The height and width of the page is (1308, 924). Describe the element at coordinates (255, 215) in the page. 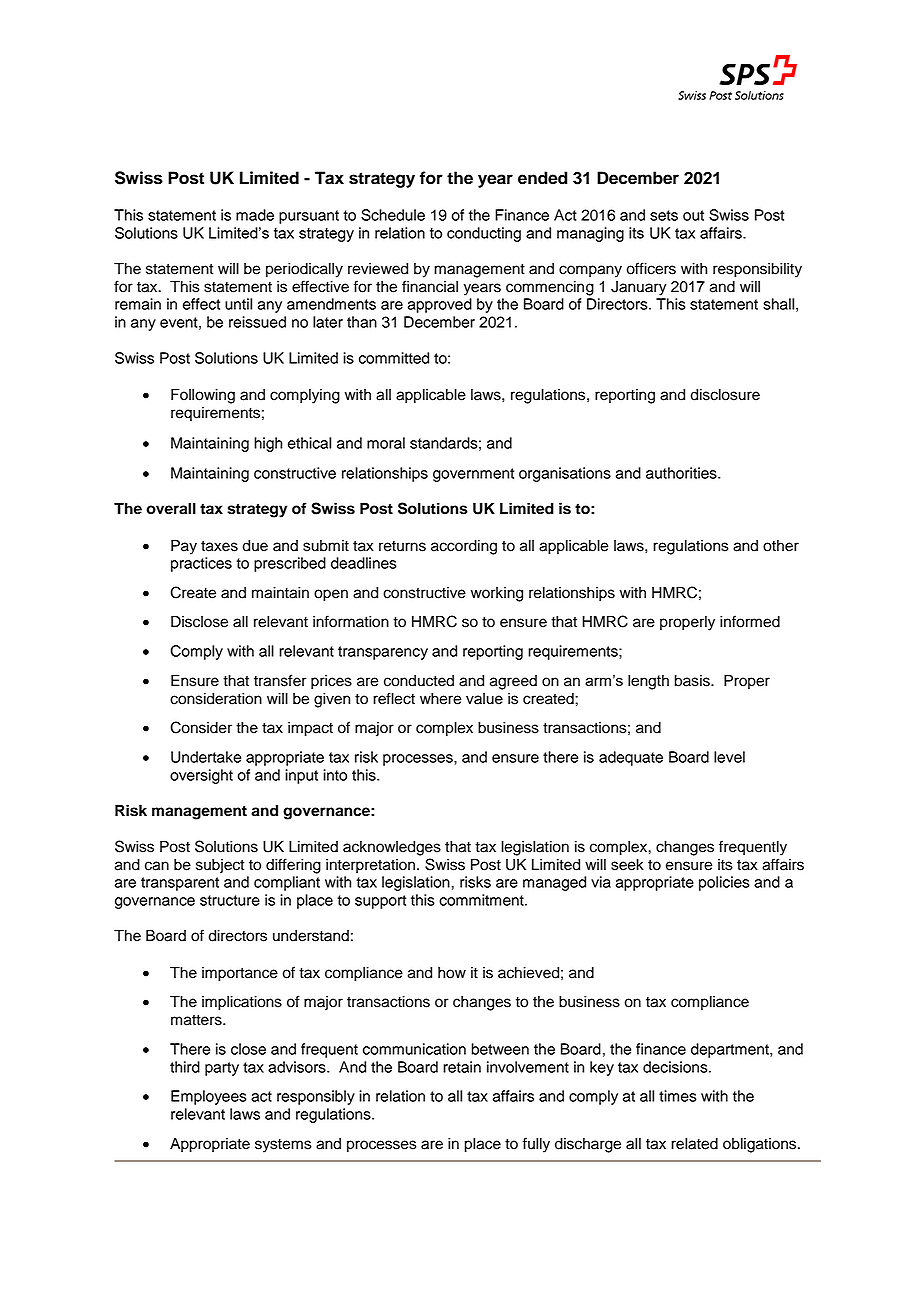

I see `made` at that location.
